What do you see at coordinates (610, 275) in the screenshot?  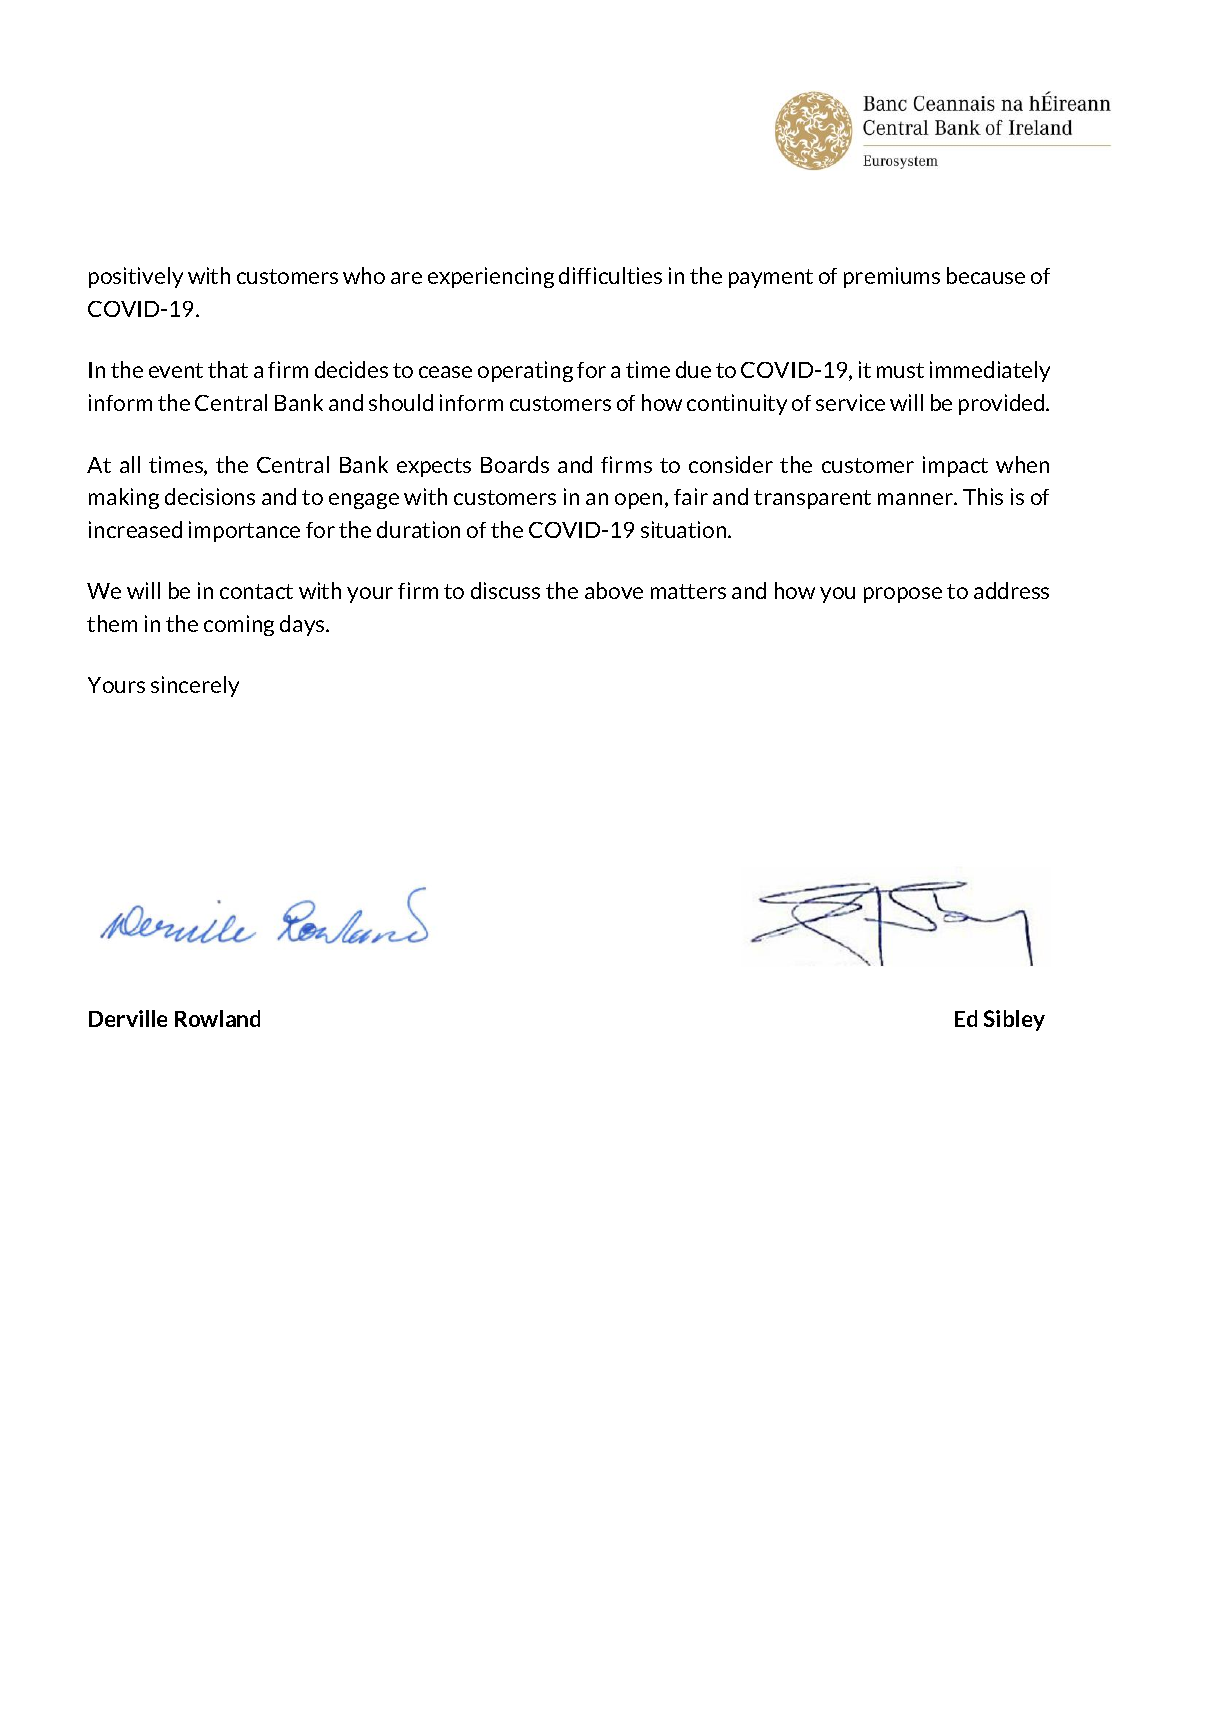 I see `difficulties` at bounding box center [610, 275].
